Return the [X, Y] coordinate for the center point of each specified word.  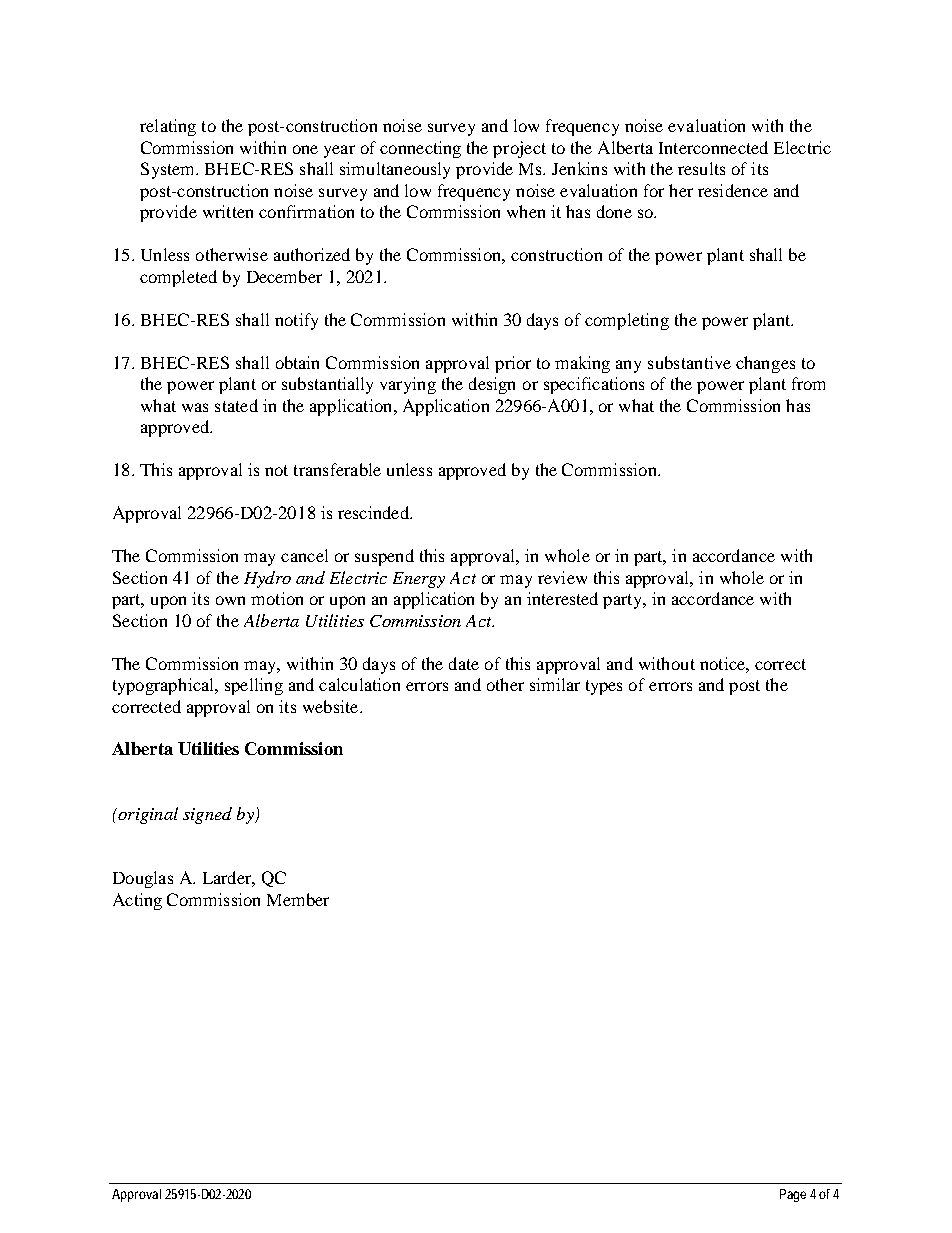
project [519, 149]
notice [723, 663]
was [195, 407]
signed [207, 815]
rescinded [374, 512]
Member [298, 899]
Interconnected [713, 147]
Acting [137, 901]
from [808, 383]
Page [793, 1195]
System [169, 170]
